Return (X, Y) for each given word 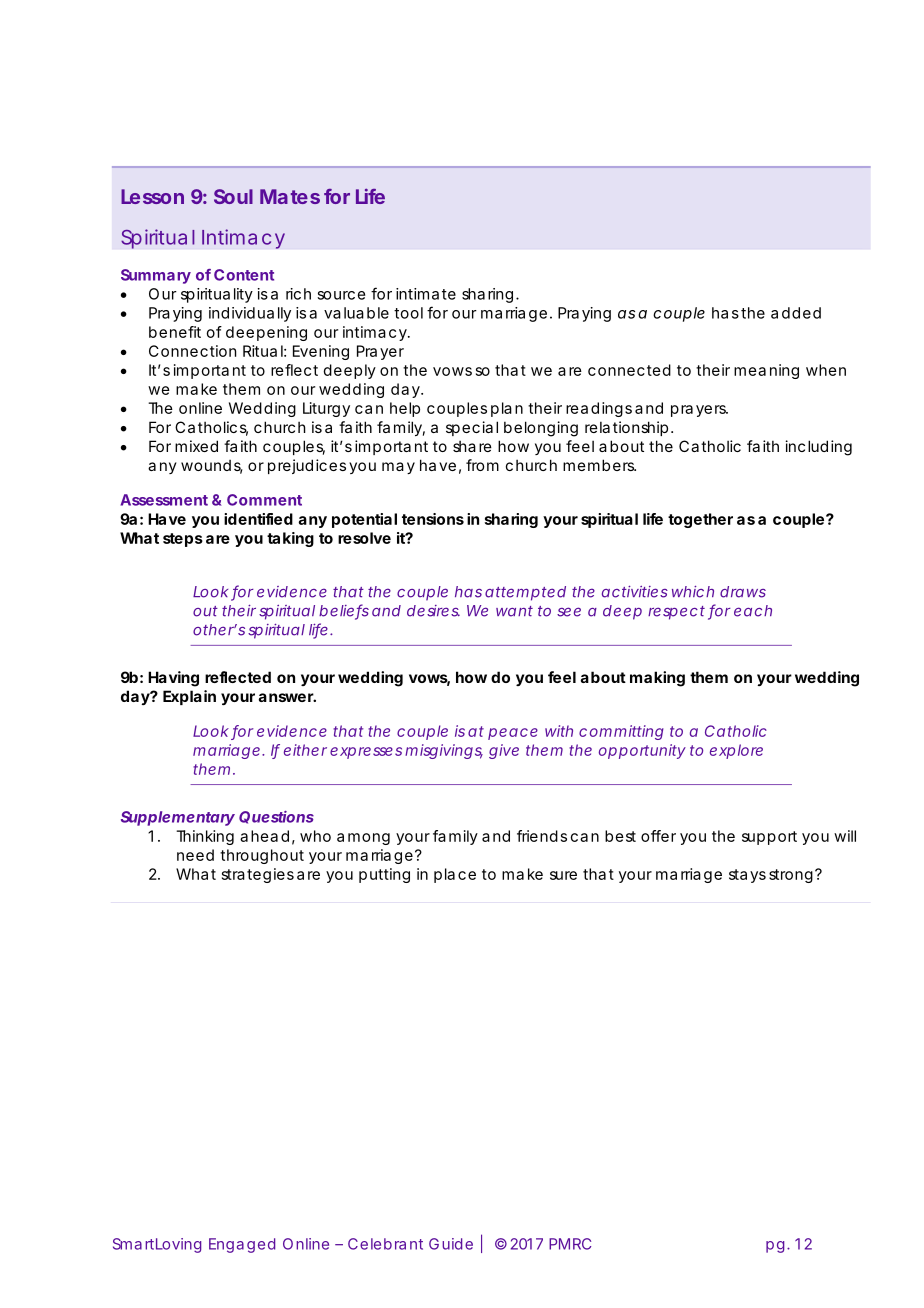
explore (736, 751)
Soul (233, 196)
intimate (426, 294)
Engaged (242, 1245)
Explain (189, 697)
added (796, 313)
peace (513, 734)
